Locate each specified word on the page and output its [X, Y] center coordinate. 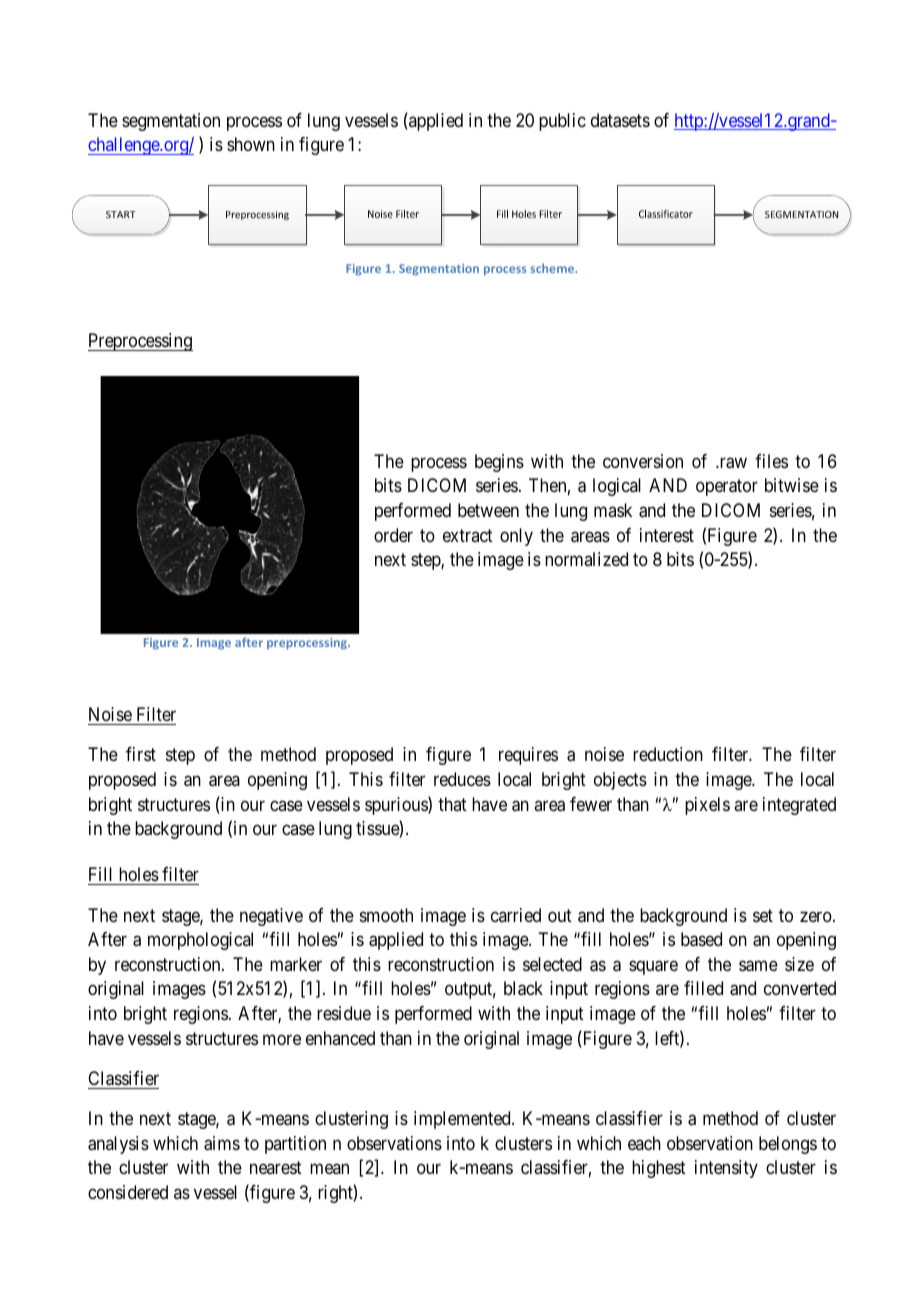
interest [667, 535]
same [758, 966]
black [523, 988]
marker [296, 964]
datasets [620, 120]
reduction [668, 754]
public [562, 122]
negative [271, 917]
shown [251, 144]
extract [468, 535]
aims [222, 1143]
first [141, 754]
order [393, 535]
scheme [553, 268]
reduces [462, 779]
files [771, 461]
